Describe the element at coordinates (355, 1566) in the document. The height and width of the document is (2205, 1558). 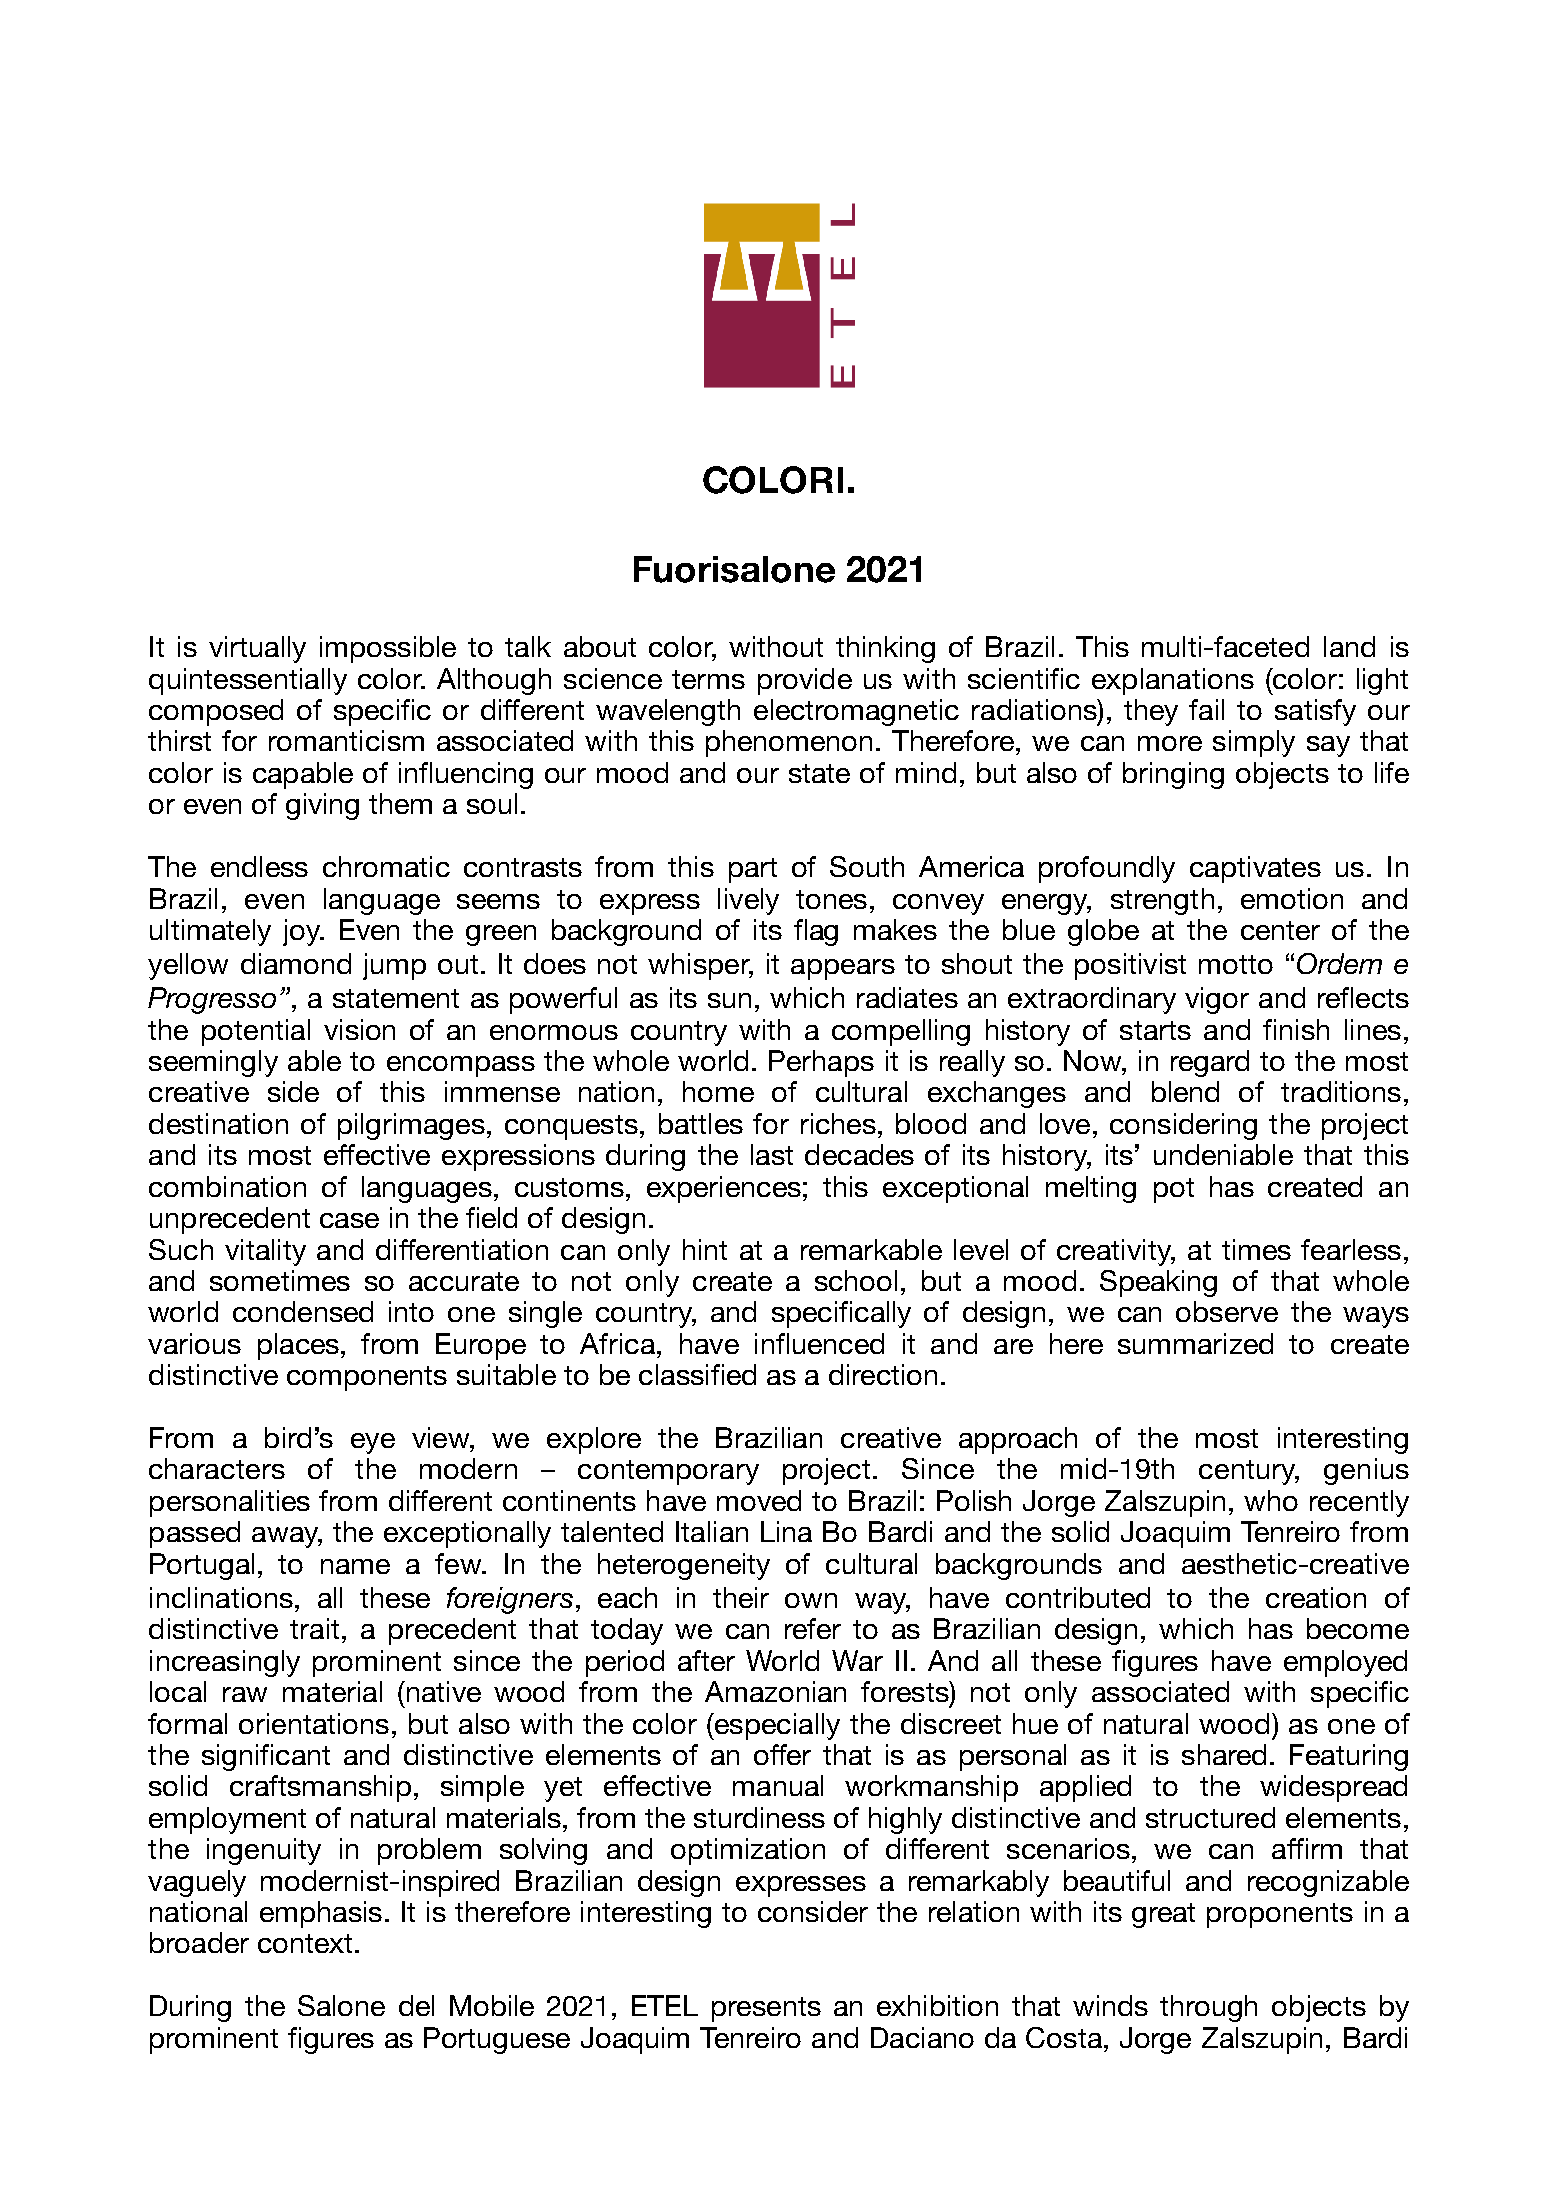
I see `name` at that location.
